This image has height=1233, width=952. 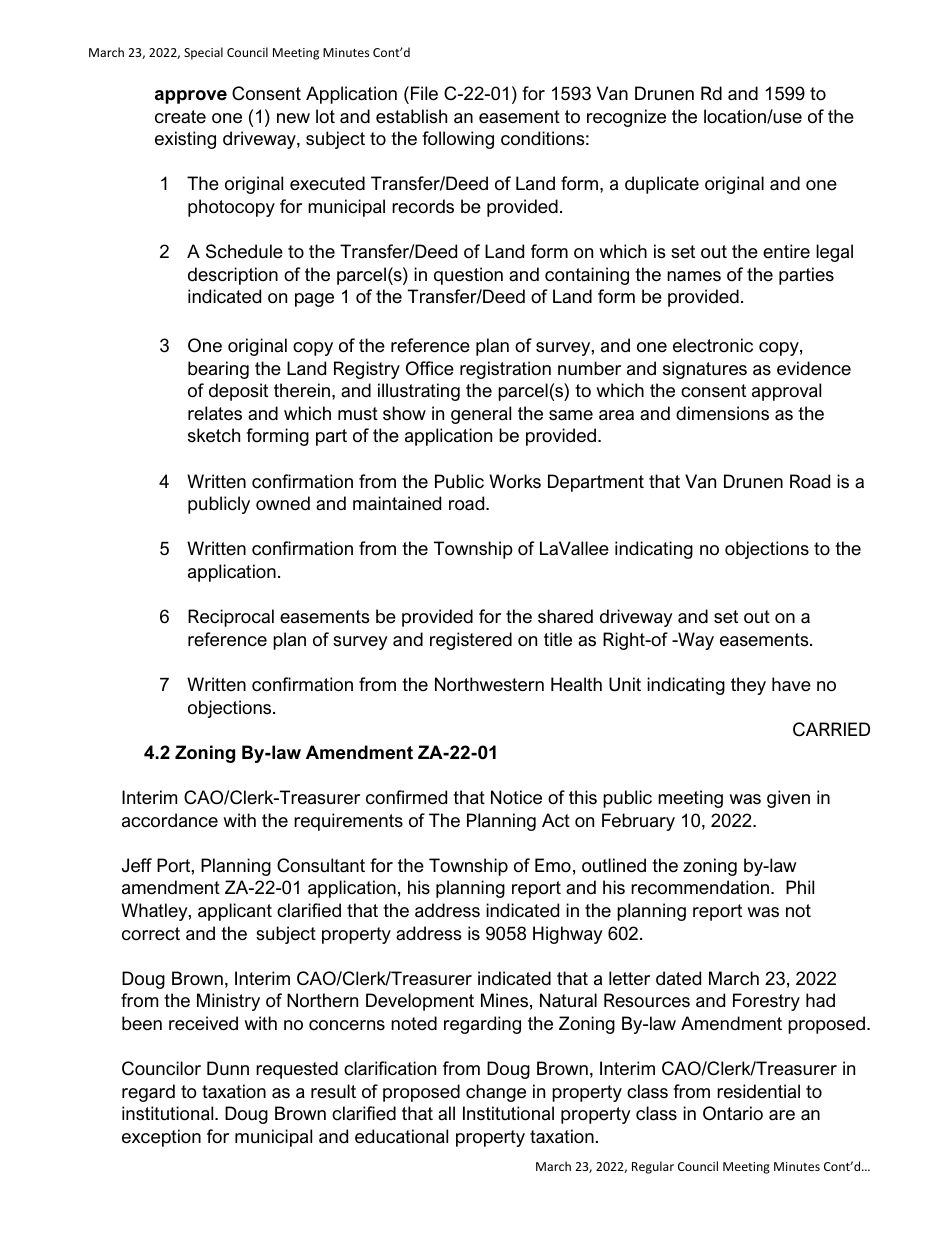 What do you see at coordinates (505, 370) in the image?
I see `registration` at bounding box center [505, 370].
